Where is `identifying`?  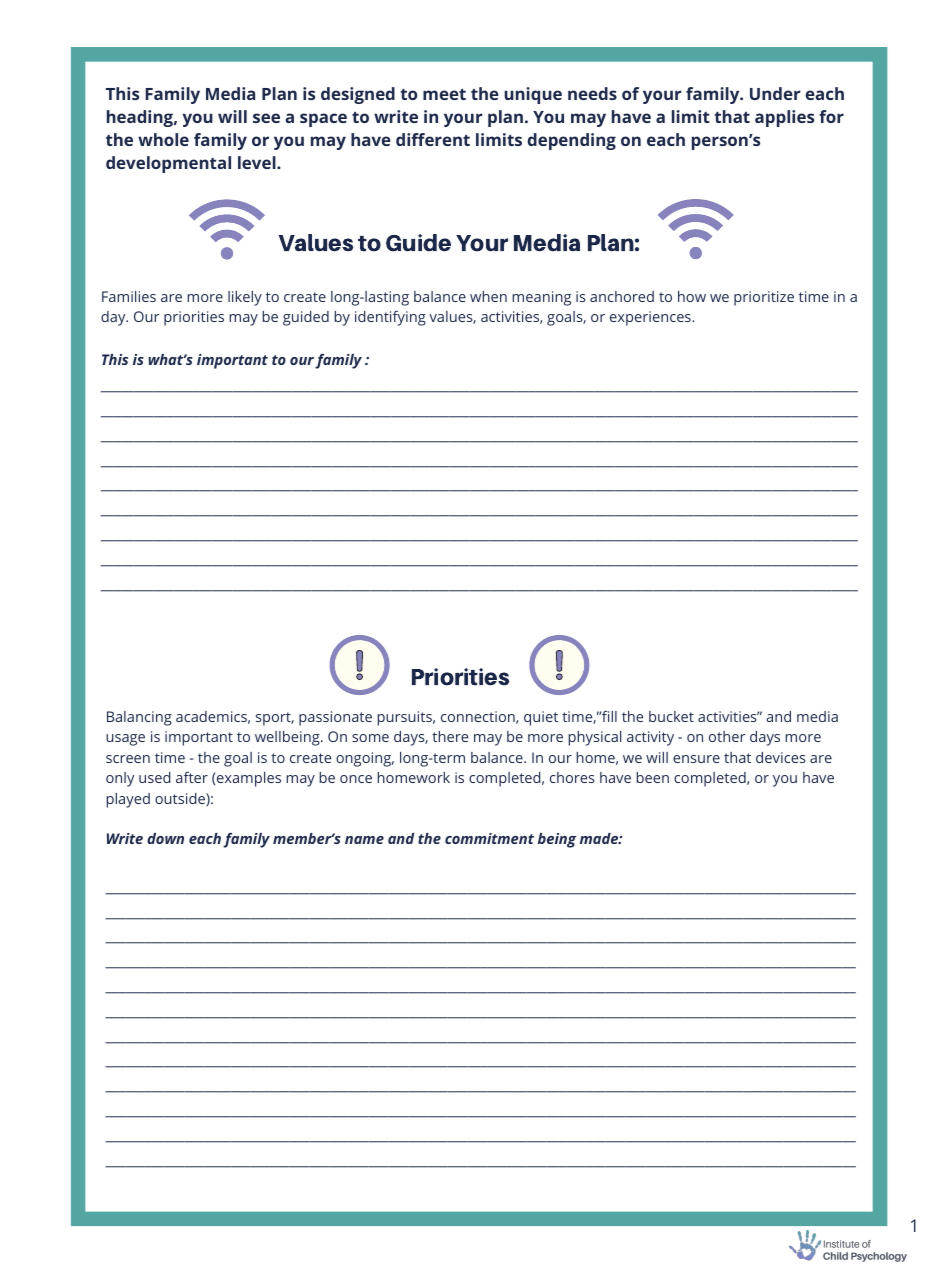
identifying is located at coordinates (390, 318).
